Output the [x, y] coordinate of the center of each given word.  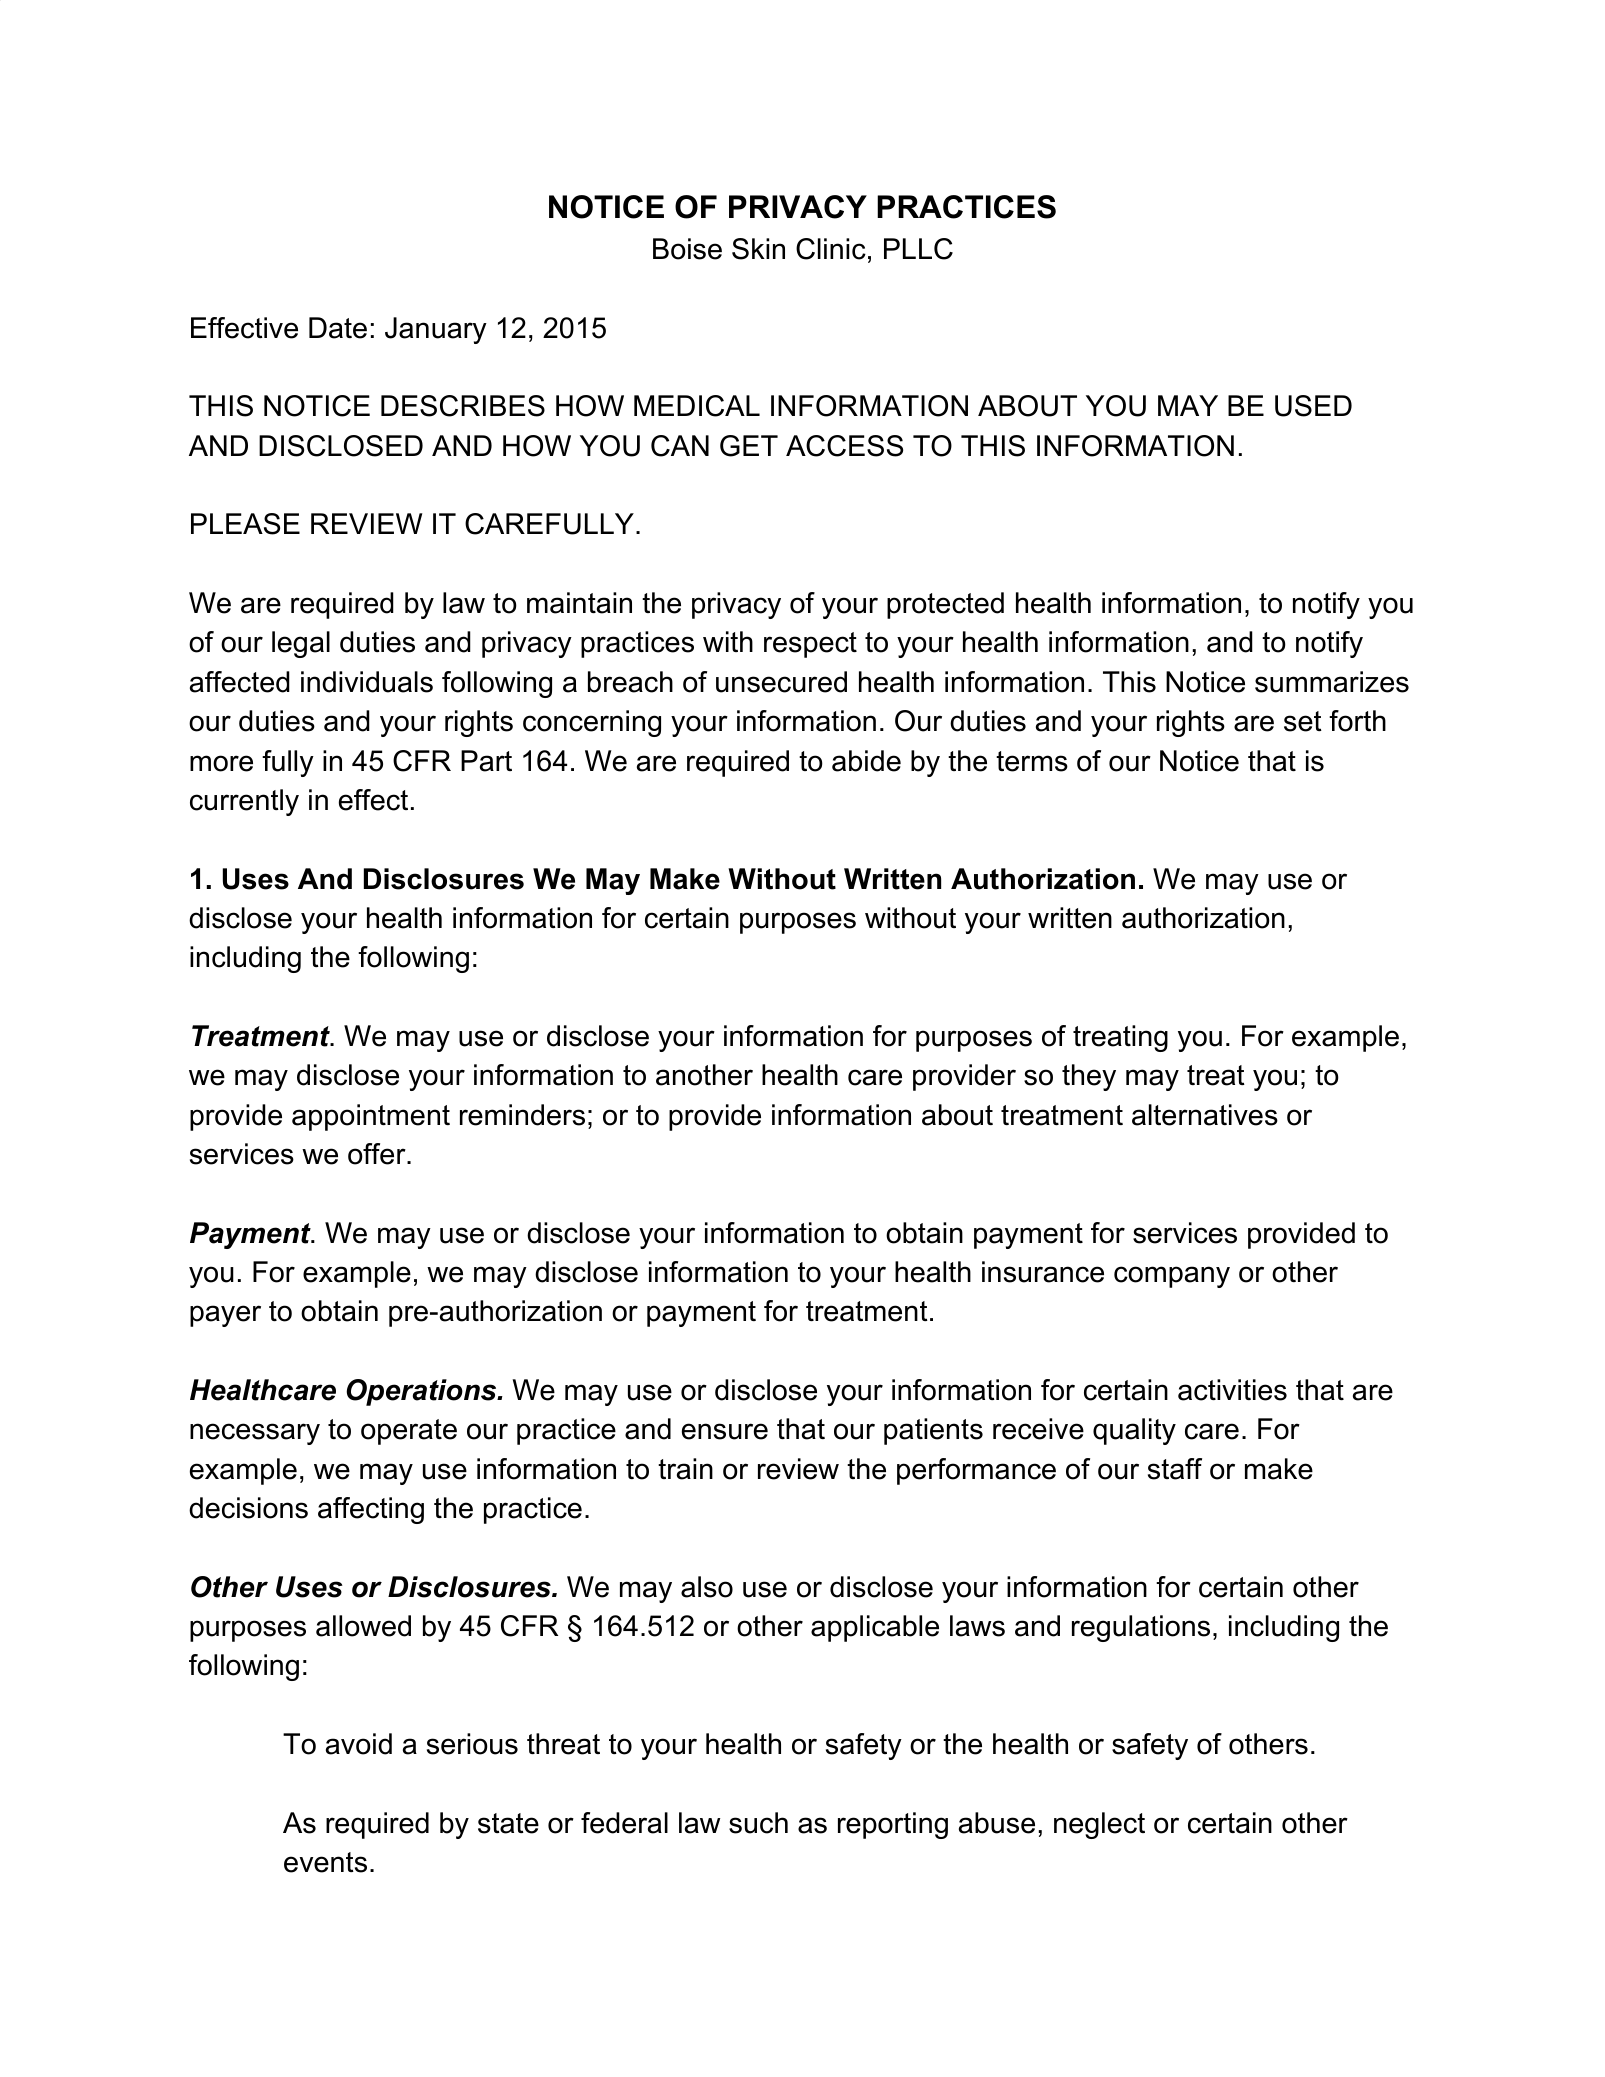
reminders [522, 1115]
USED [1313, 406]
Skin [758, 249]
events [325, 1862]
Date [338, 328]
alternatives [1205, 1115]
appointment [371, 1117]
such [758, 1823]
